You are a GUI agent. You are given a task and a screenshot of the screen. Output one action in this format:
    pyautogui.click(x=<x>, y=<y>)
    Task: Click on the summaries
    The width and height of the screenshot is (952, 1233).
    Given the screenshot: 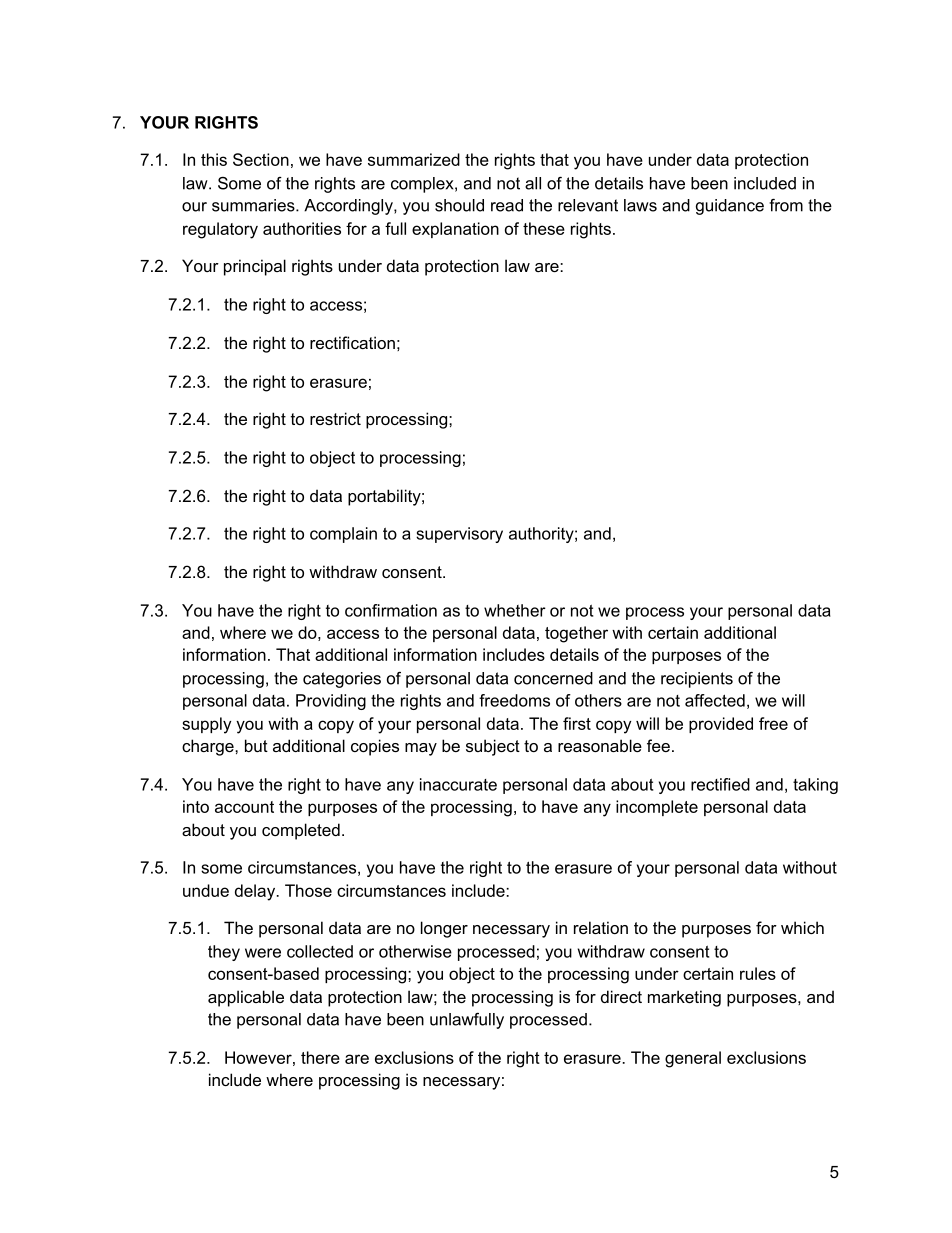 What is the action you would take?
    pyautogui.click(x=254, y=205)
